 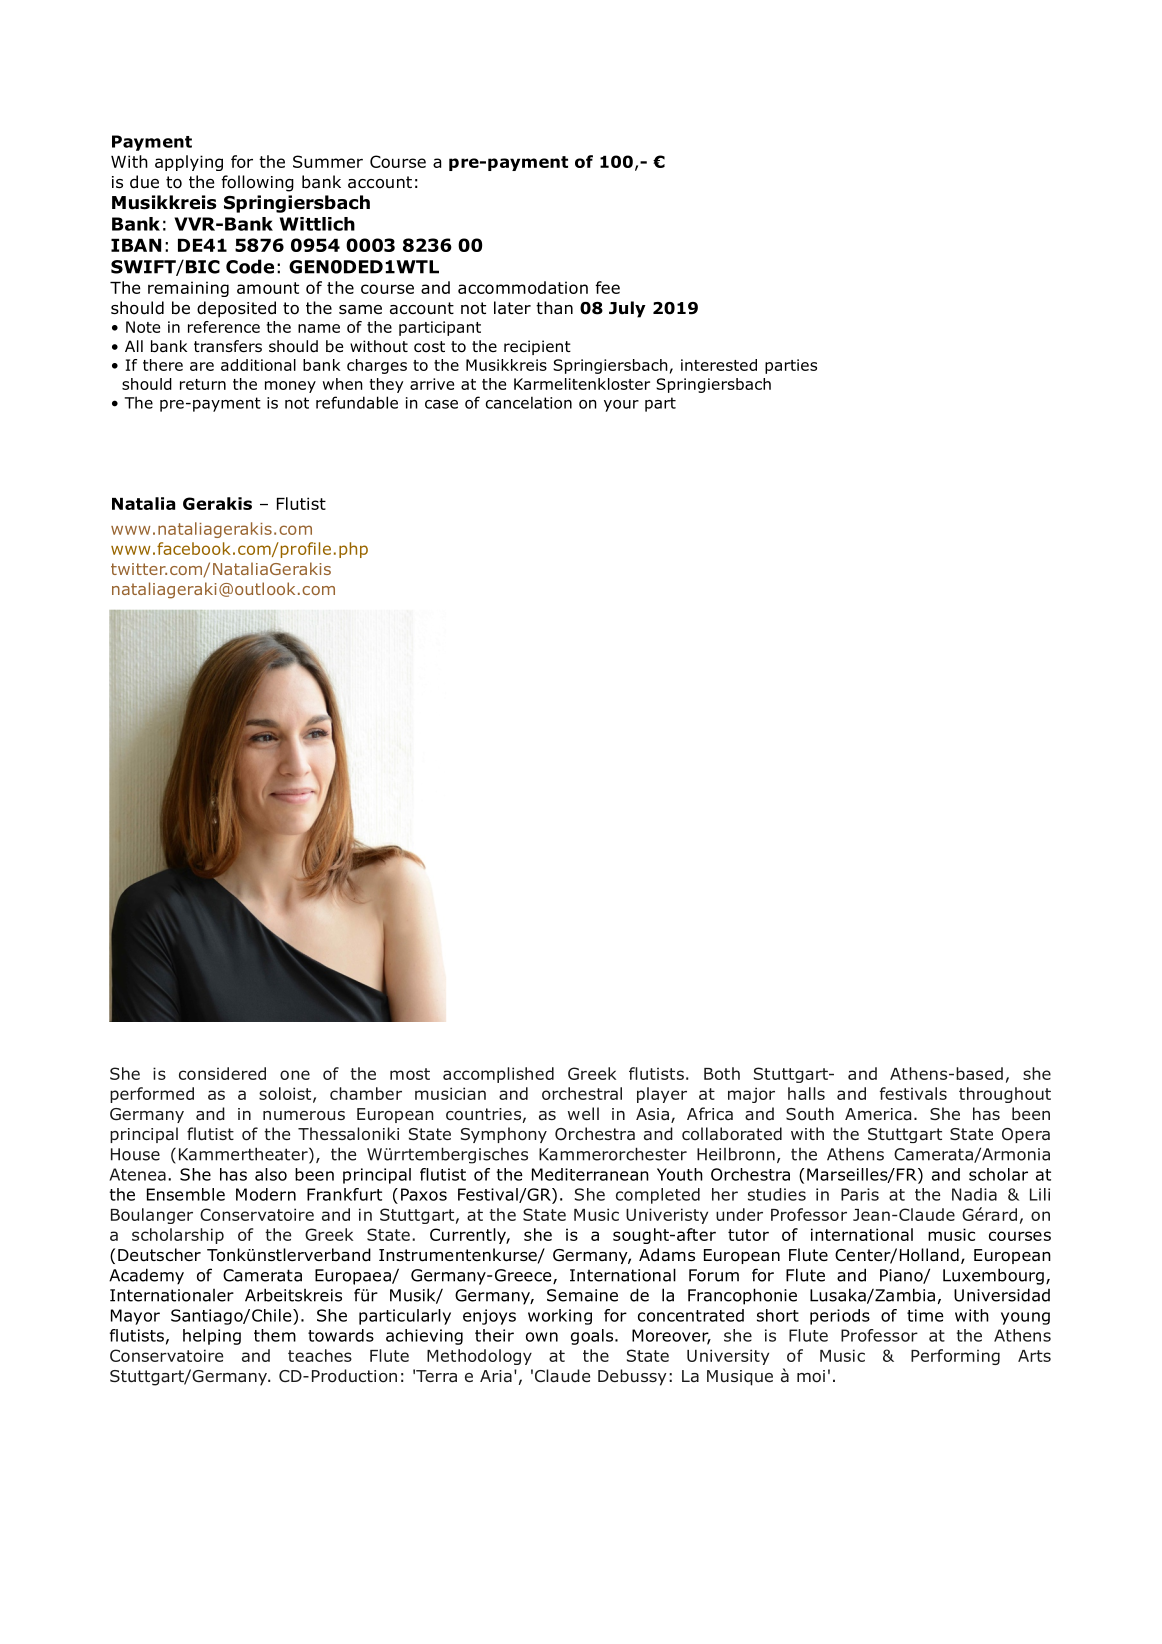 I want to click on them, so click(x=275, y=1335).
